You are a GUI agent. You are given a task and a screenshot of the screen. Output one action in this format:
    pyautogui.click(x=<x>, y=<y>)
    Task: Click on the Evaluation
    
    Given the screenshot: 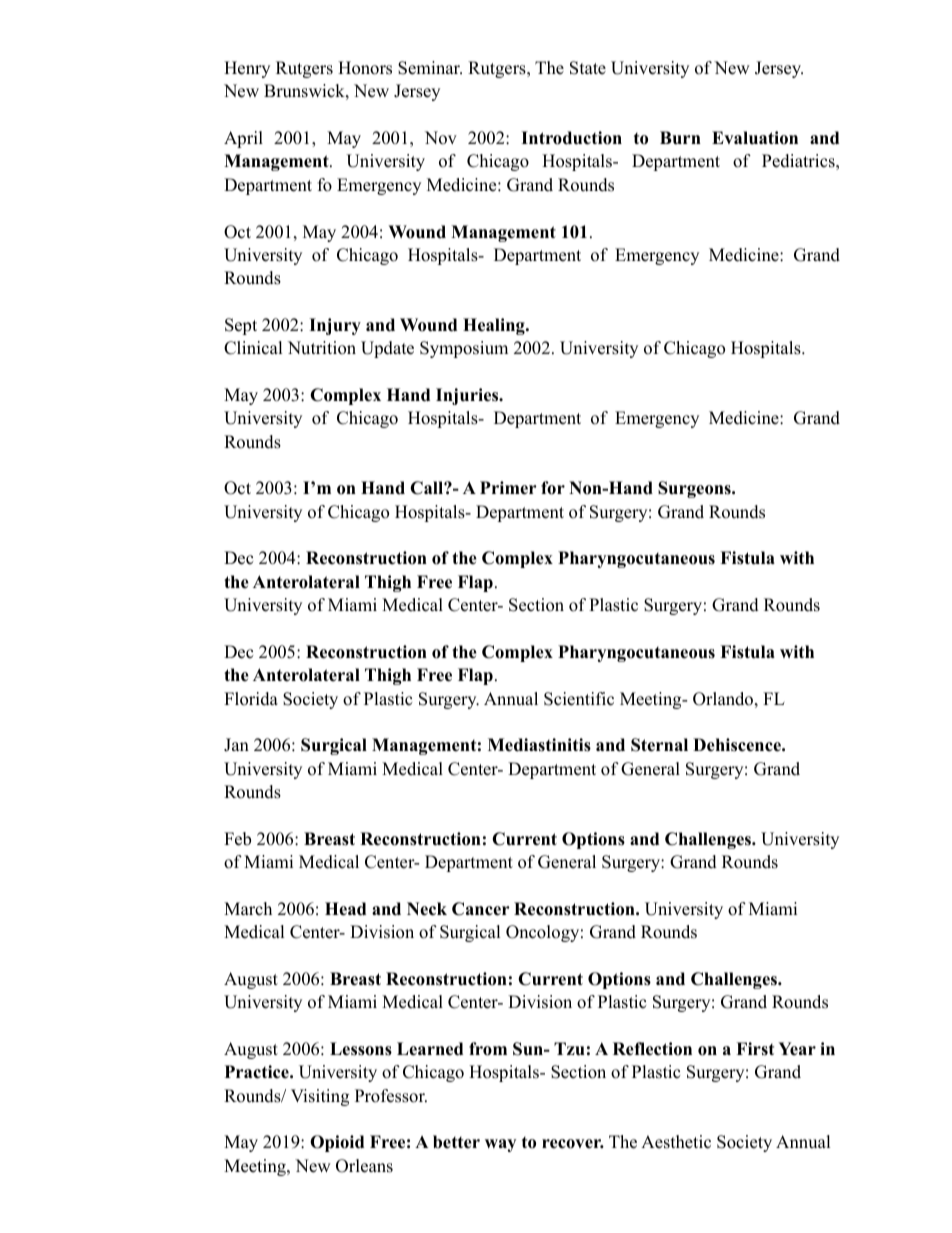 What is the action you would take?
    pyautogui.click(x=755, y=138)
